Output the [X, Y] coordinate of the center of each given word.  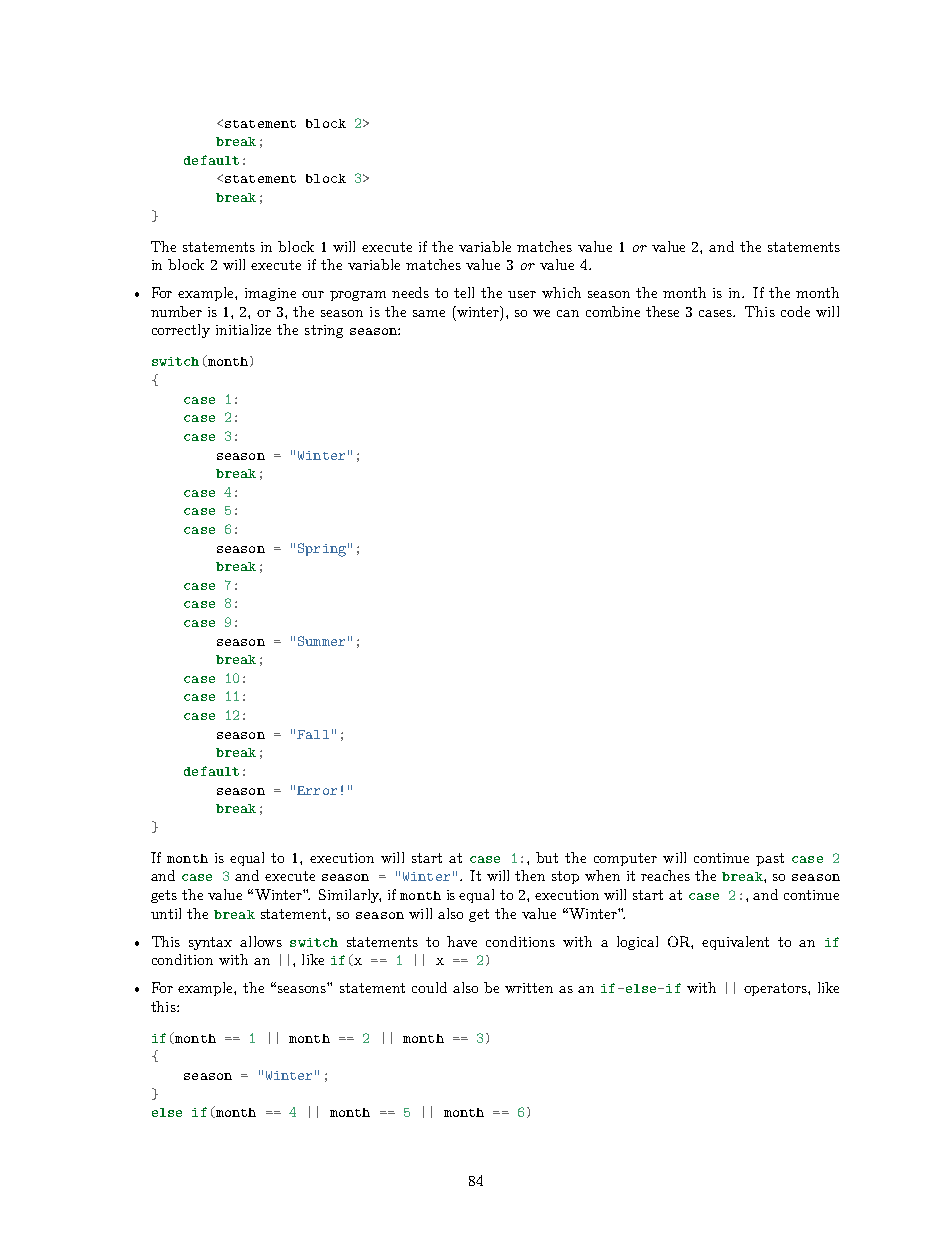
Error [317, 790]
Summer [321, 641]
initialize [243, 329]
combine [613, 311]
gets [164, 896]
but [547, 857]
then [530, 875]
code [795, 311]
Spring [322, 550]
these [662, 311]
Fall [313, 734]
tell [464, 292]
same [429, 313]
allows [261, 941]
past [770, 859]
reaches [665, 875]
